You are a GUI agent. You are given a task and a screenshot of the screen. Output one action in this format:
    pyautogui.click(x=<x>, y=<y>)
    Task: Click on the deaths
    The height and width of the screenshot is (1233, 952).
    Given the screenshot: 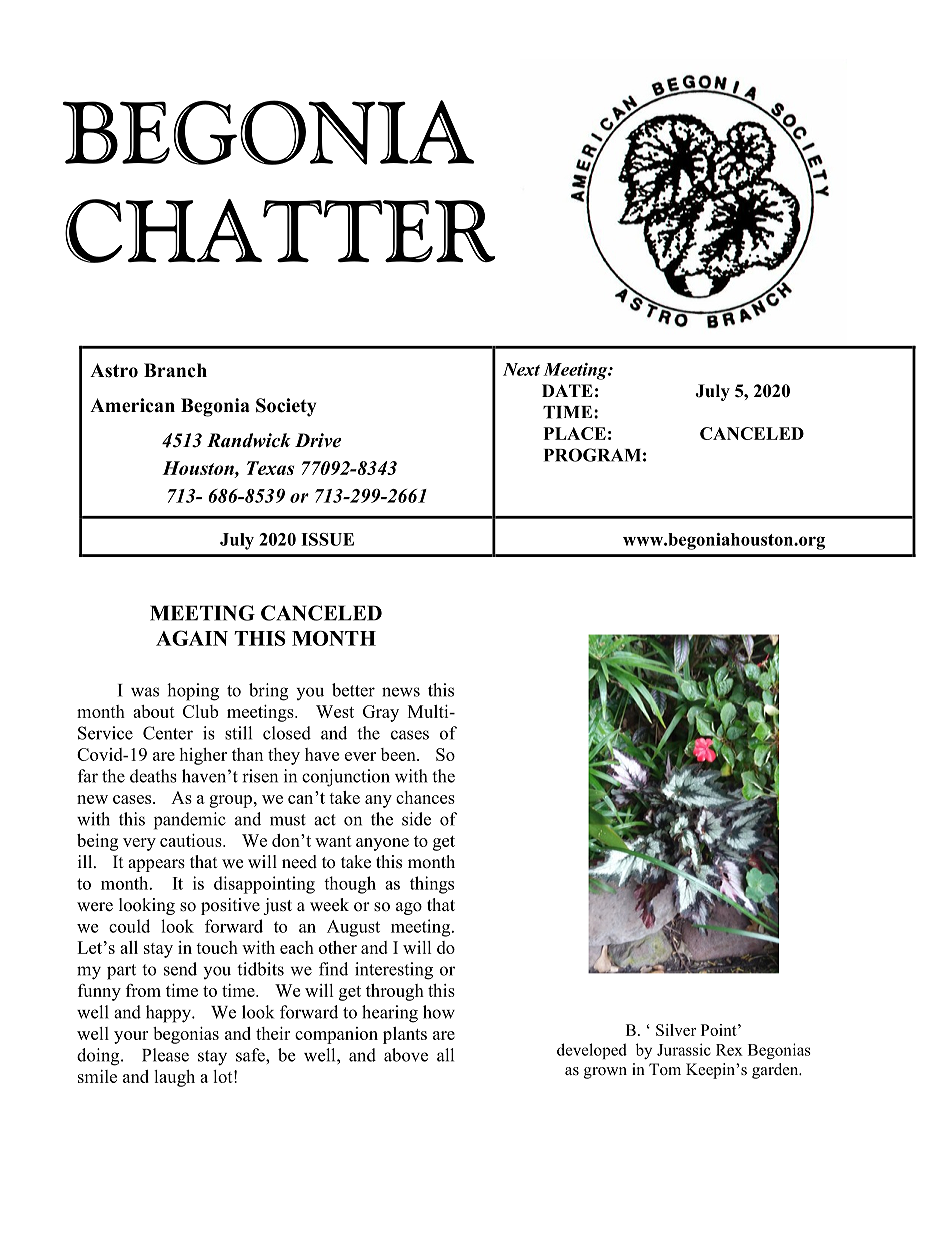 What is the action you would take?
    pyautogui.click(x=153, y=776)
